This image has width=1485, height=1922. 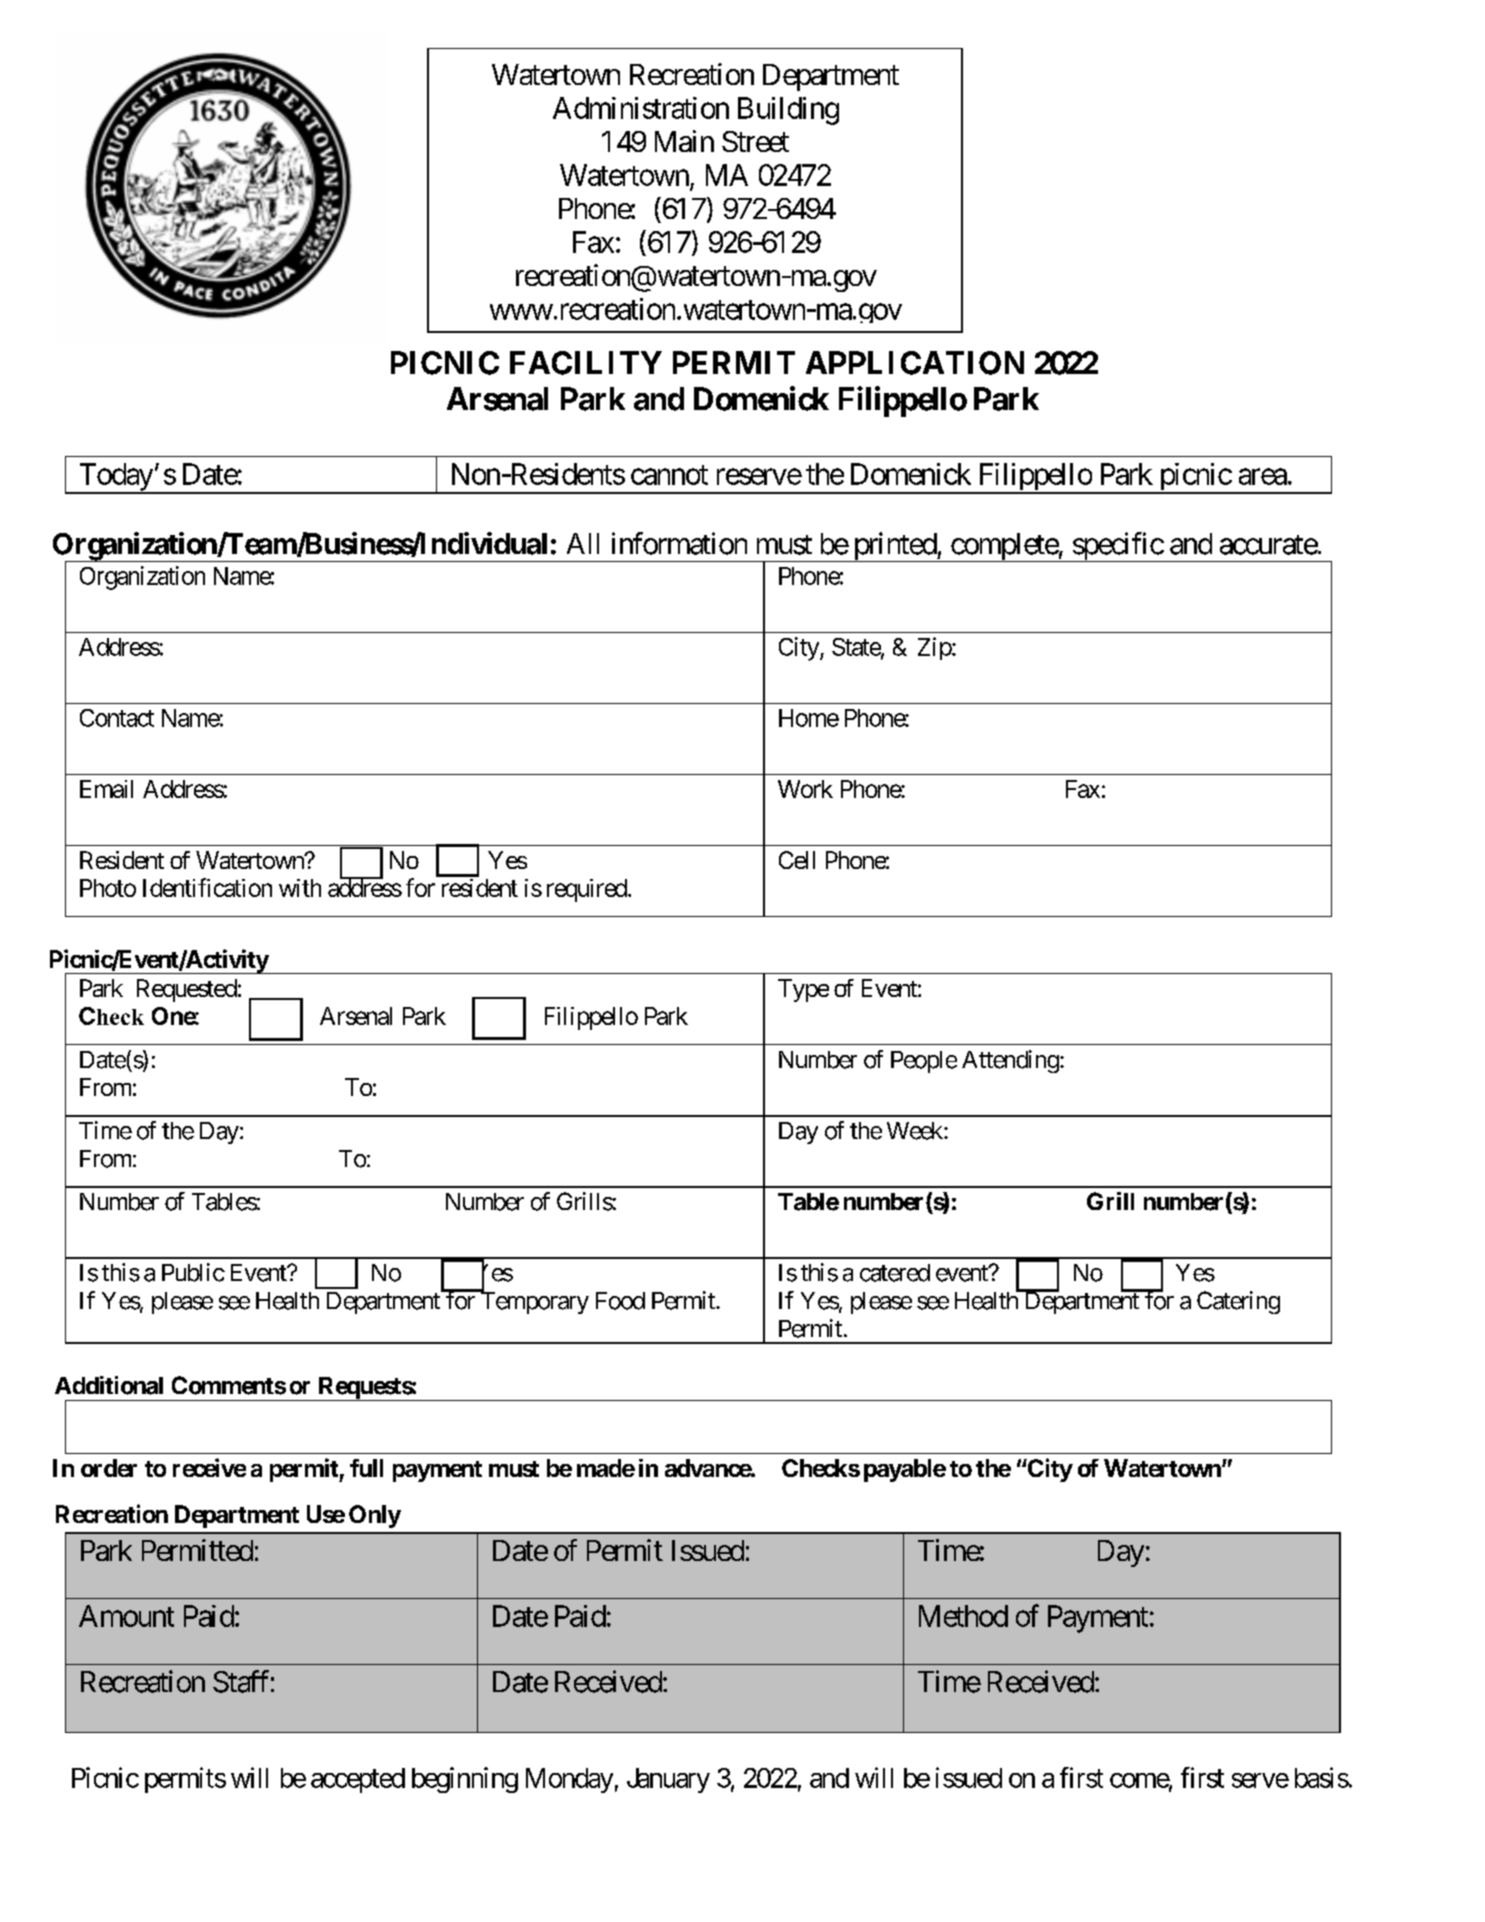 I want to click on printed, so click(x=894, y=547).
